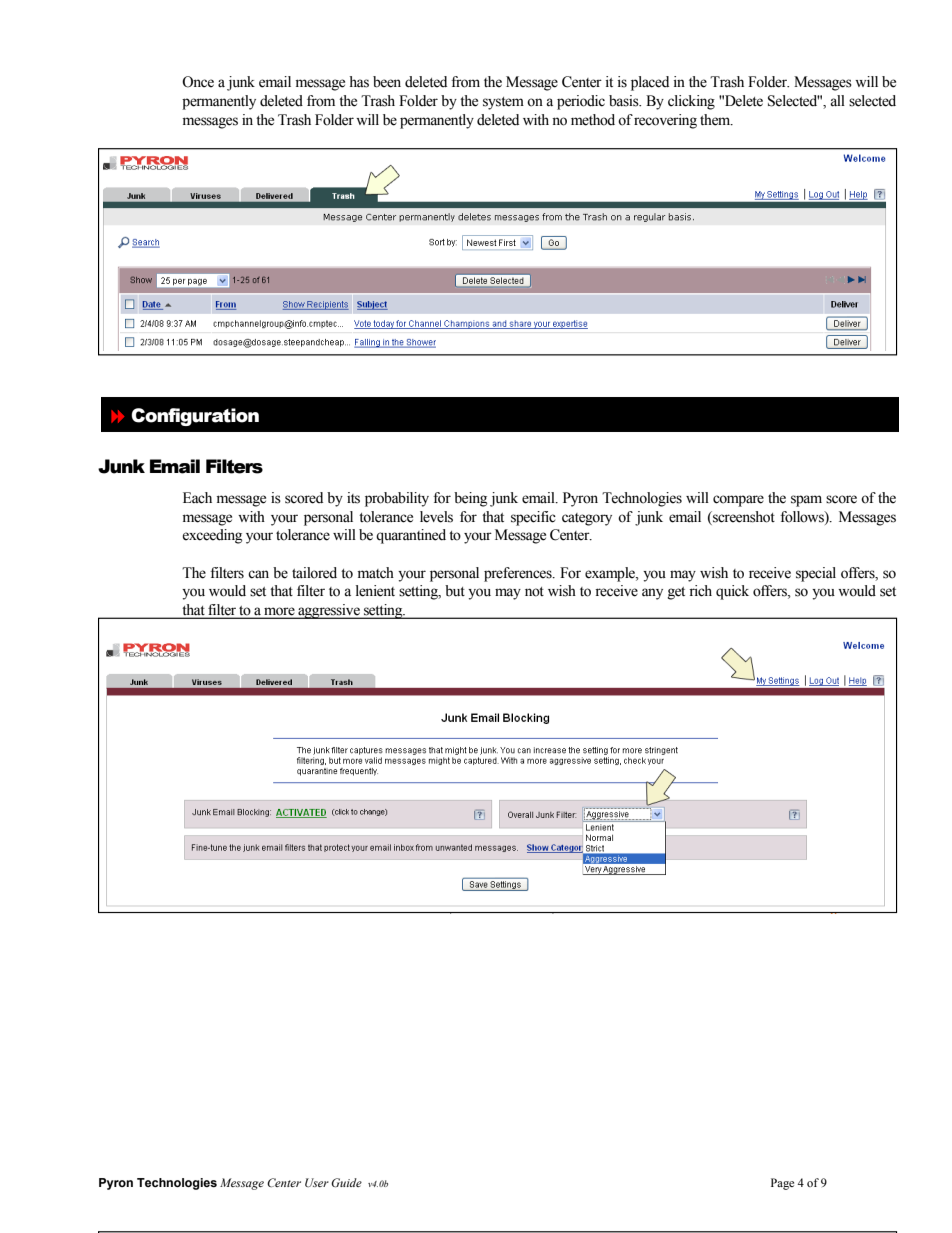 This document has height=1233, width=952. Describe the element at coordinates (732, 592) in the document. I see `quick` at that location.
